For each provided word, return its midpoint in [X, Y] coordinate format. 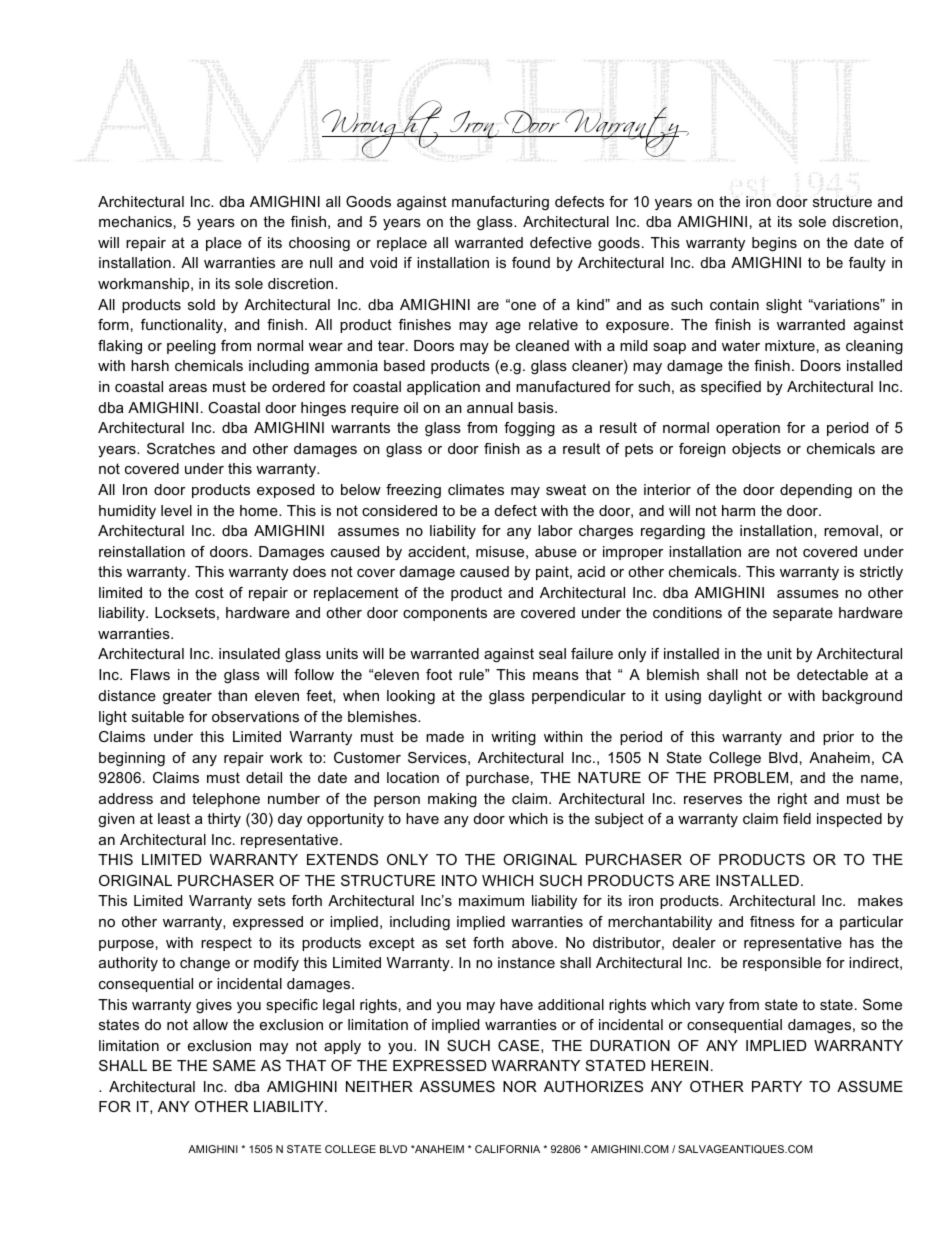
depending [816, 491]
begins [774, 244]
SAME [234, 1065]
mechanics [135, 221]
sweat [566, 489]
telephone [226, 800]
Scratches [181, 448]
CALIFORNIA [507, 1149]
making [452, 800]
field [797, 818]
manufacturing [500, 203]
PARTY [777, 1086]
